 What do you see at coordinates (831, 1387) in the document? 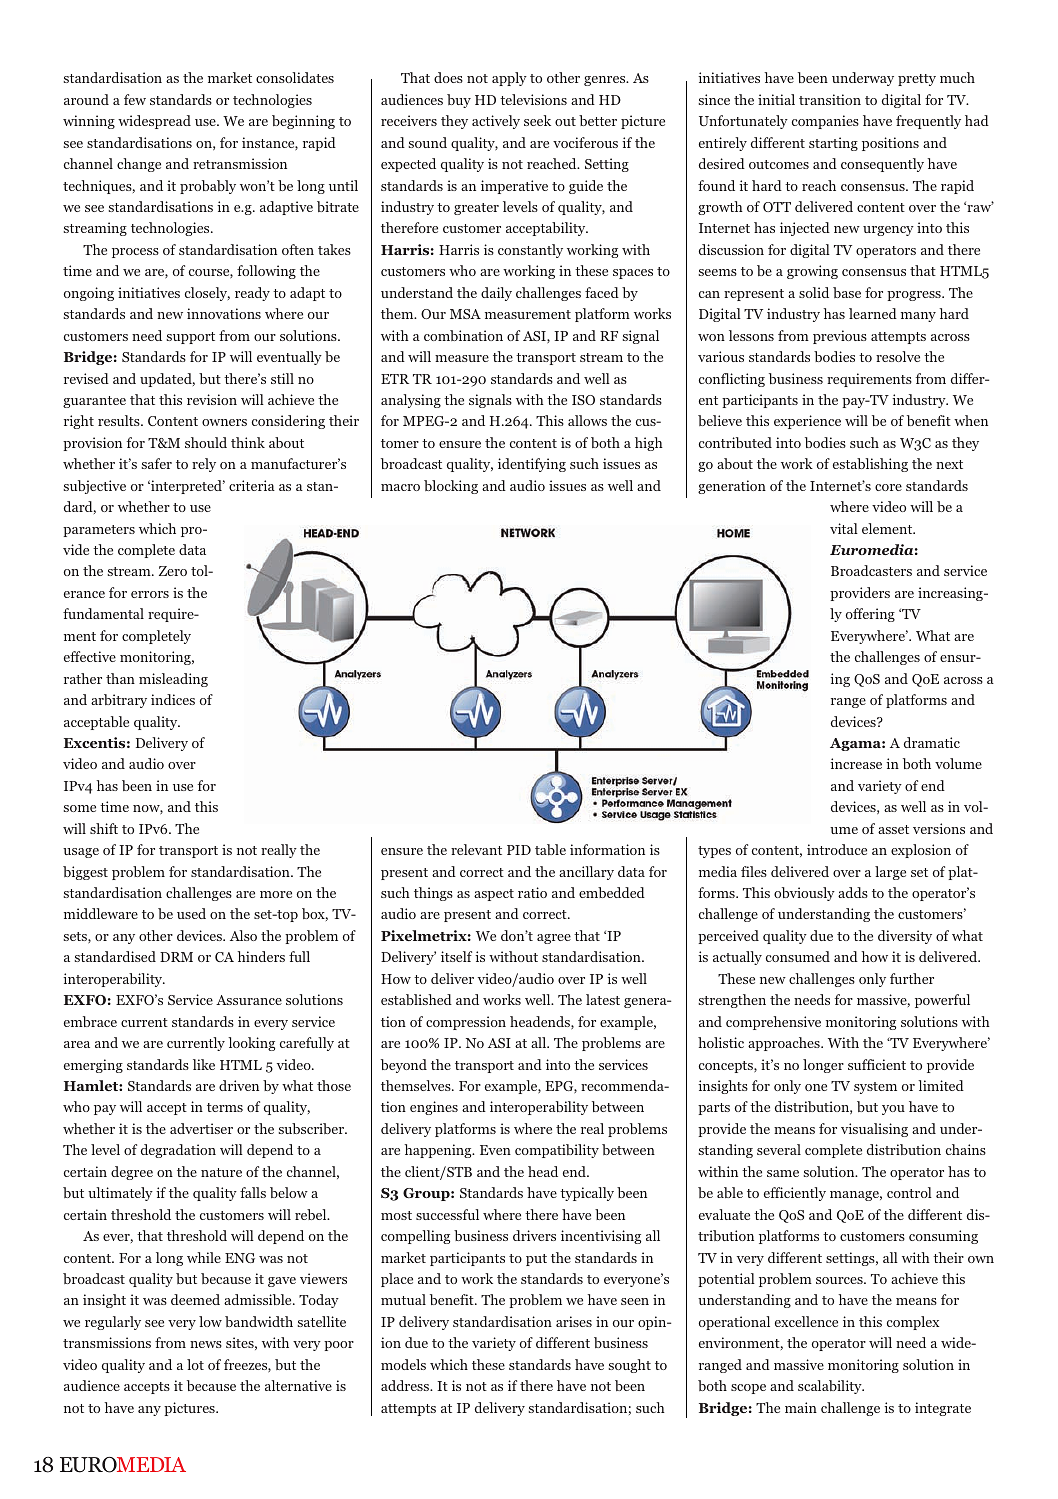
I see `scalability` at bounding box center [831, 1387].
